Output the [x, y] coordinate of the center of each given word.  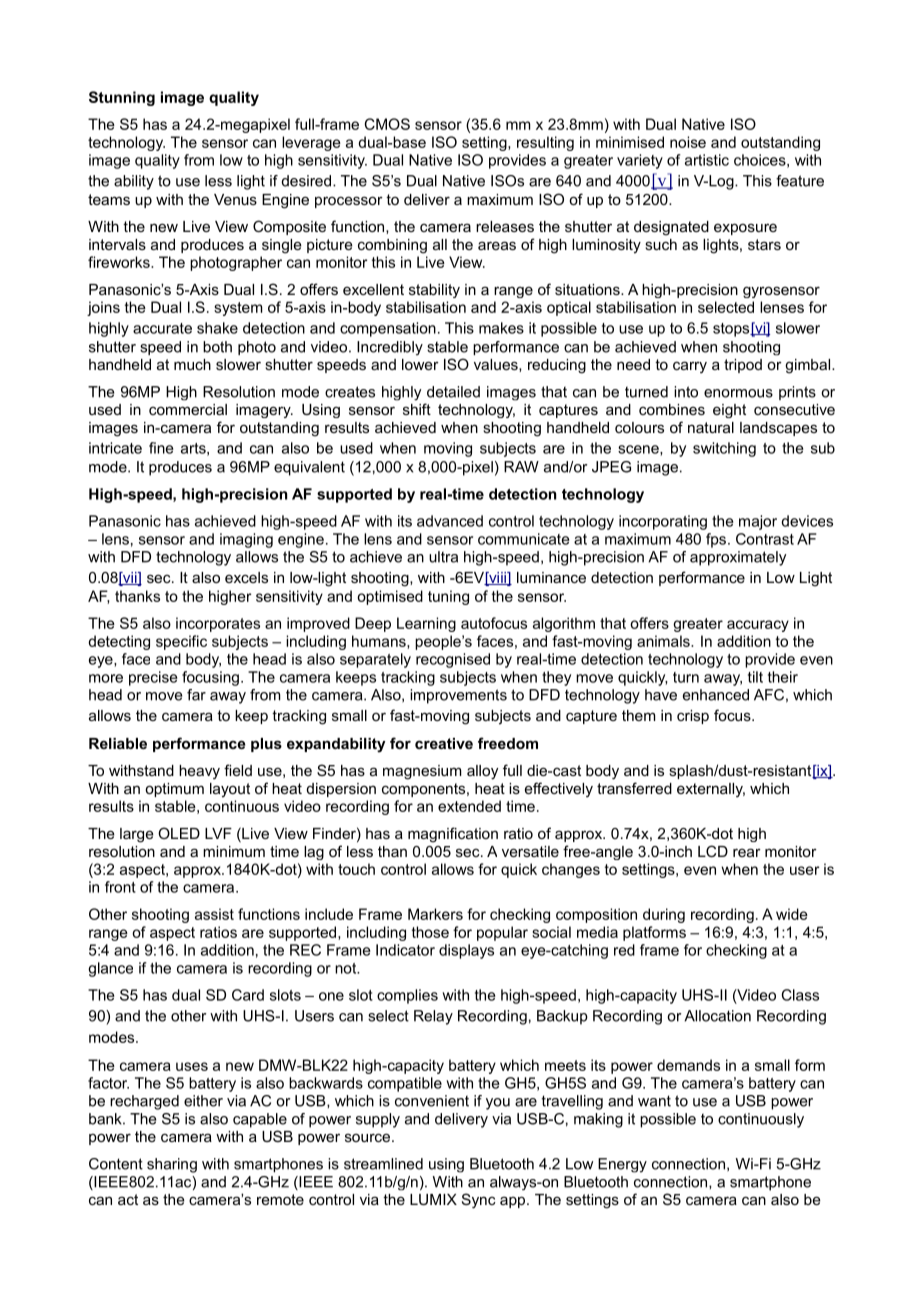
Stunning [122, 98]
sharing [172, 1165]
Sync [479, 1201]
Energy [622, 1165]
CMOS [387, 124]
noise [688, 142]
